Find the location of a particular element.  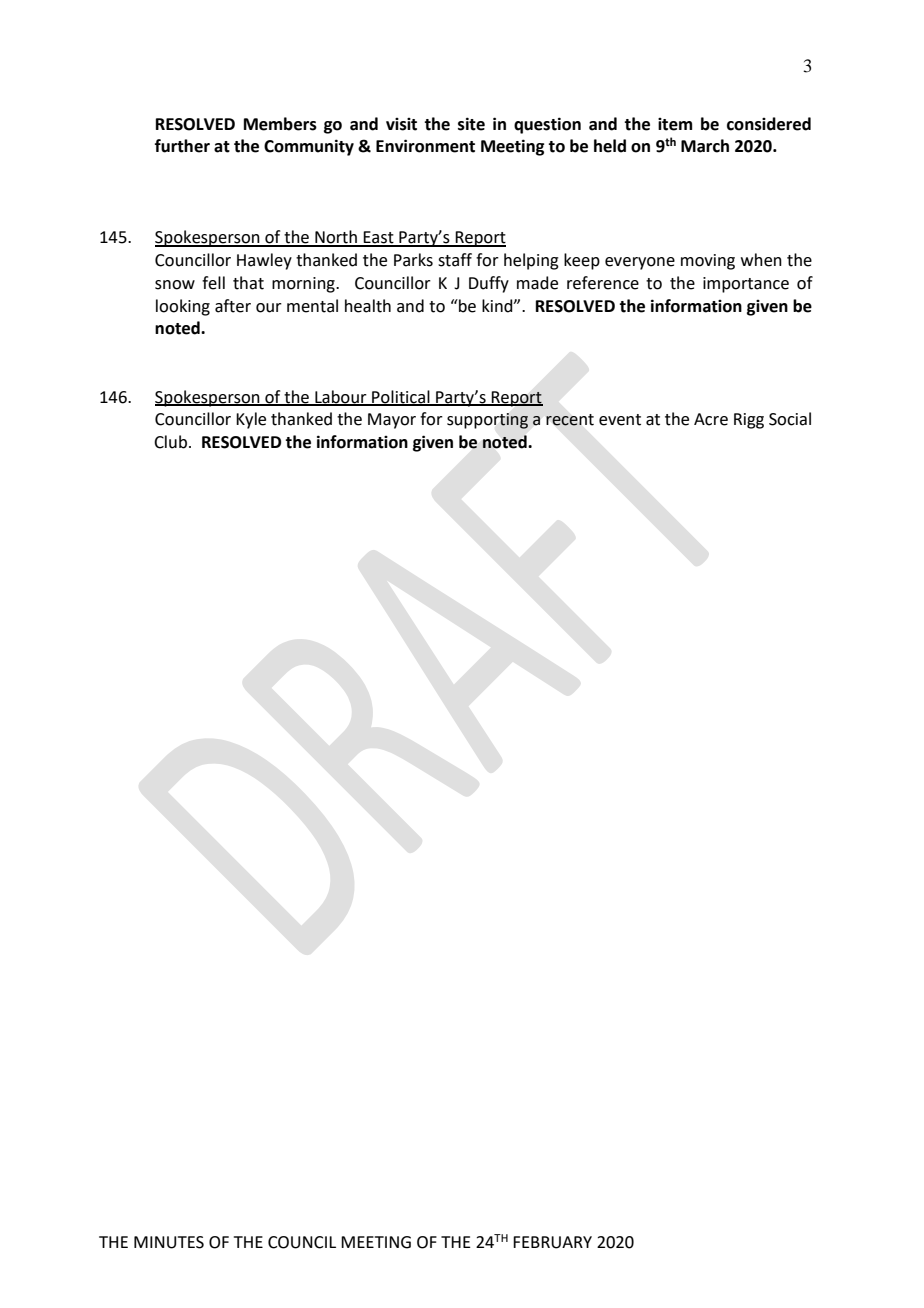

MINUTES is located at coordinates (169, 1242).
